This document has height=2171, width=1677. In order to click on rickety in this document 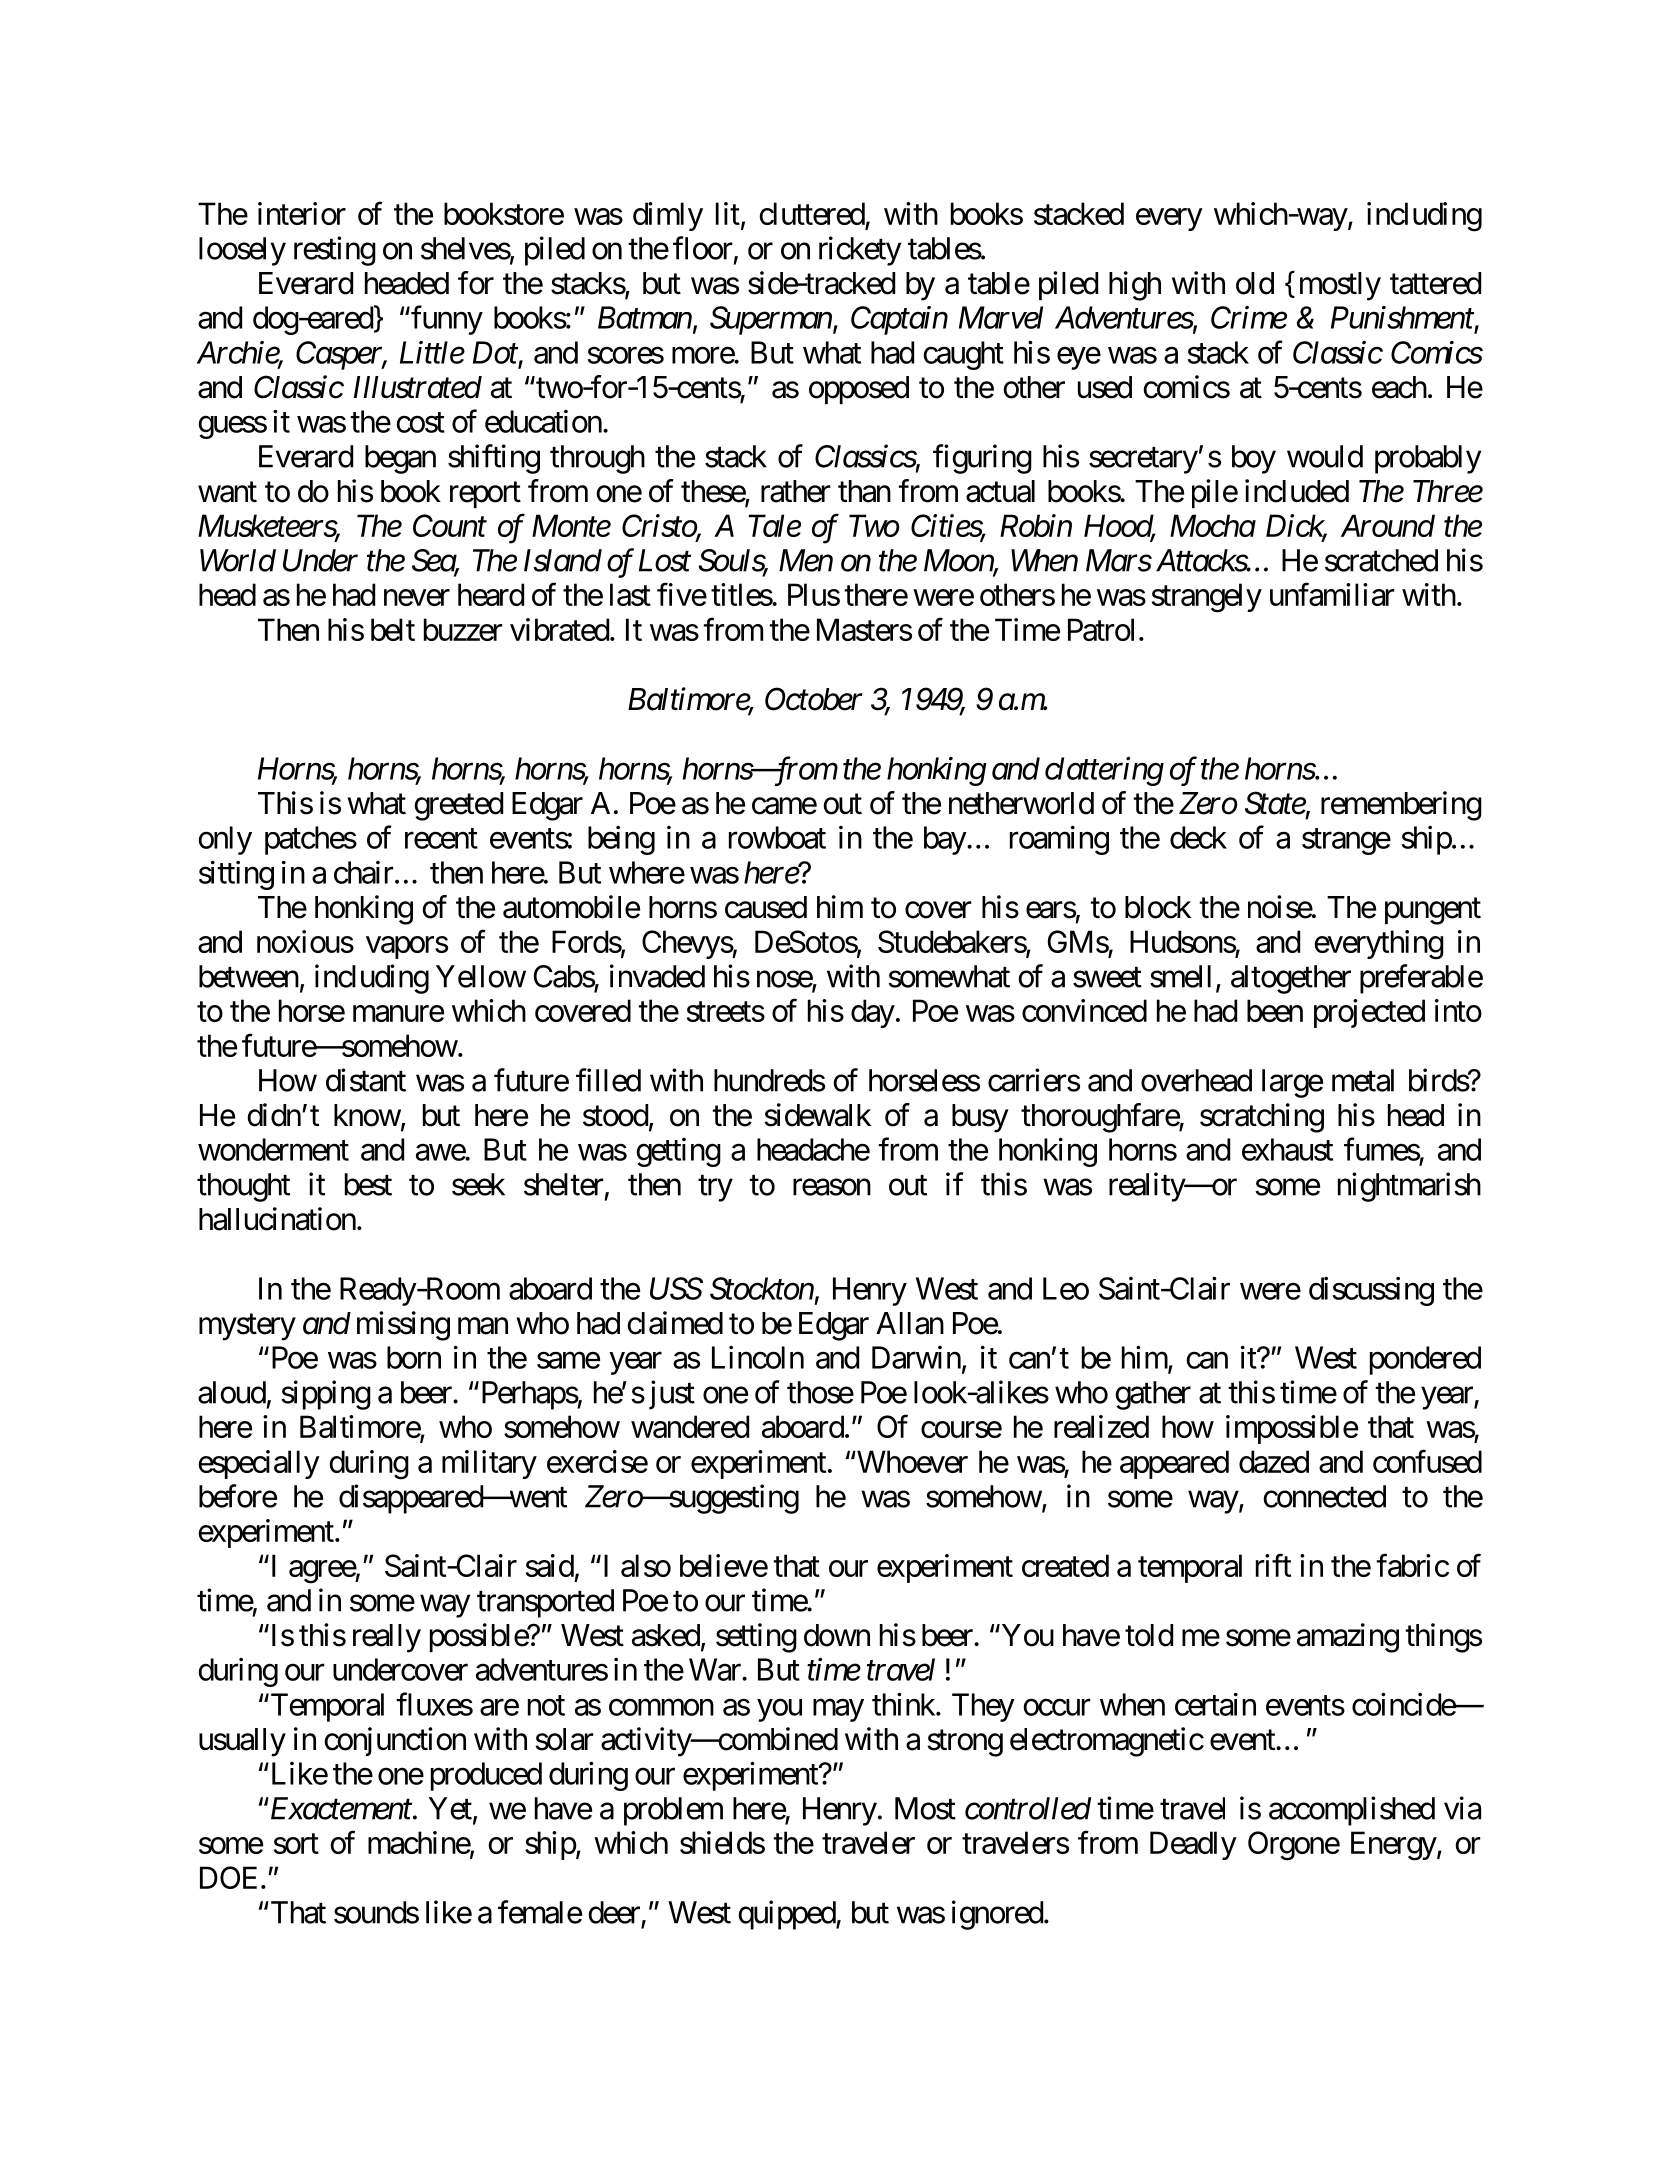, I will do `click(860, 251)`.
